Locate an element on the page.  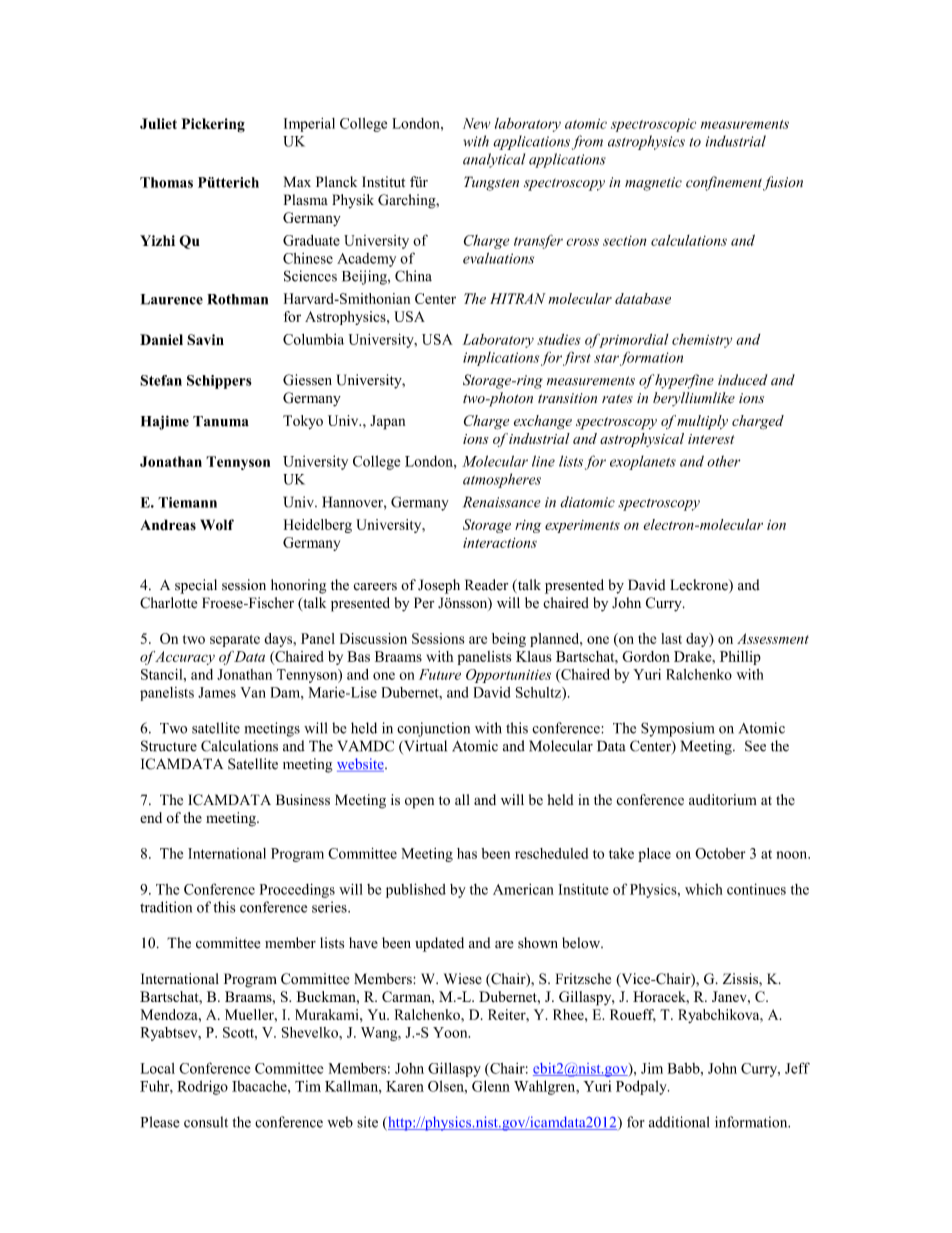
open is located at coordinates (419, 803).
